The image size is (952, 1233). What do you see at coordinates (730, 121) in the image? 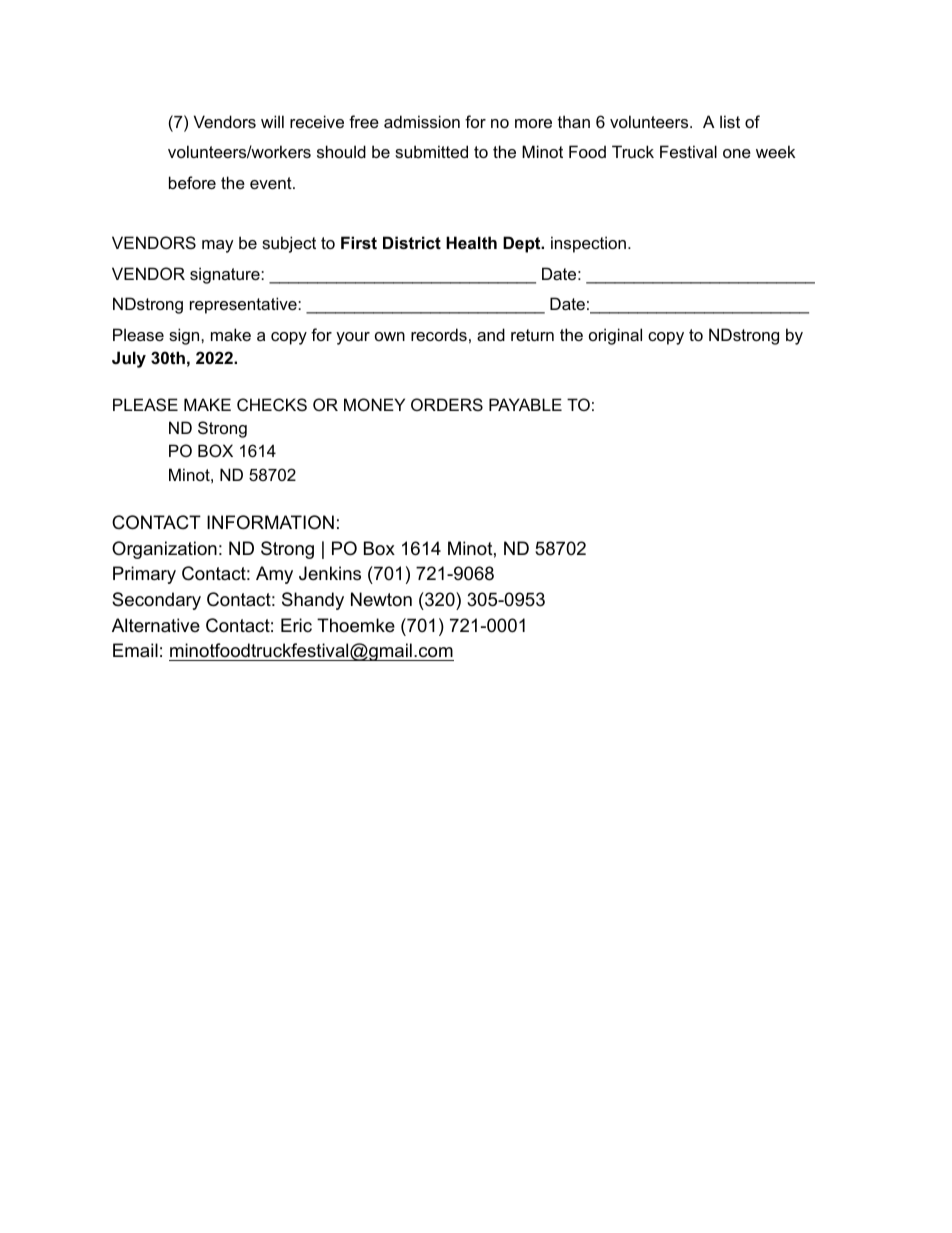
I see `list` at bounding box center [730, 121].
